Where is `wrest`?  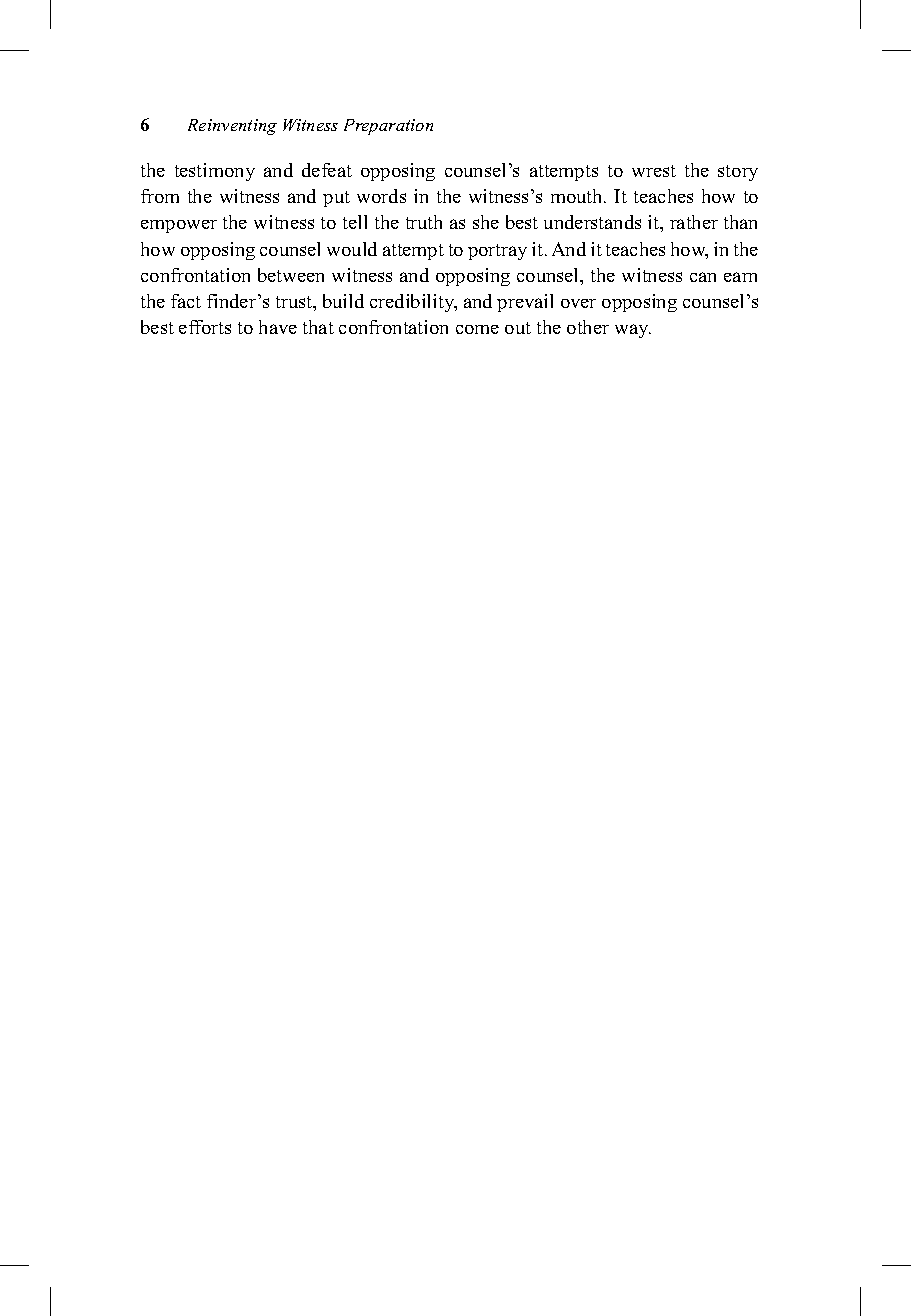 wrest is located at coordinates (654, 171).
